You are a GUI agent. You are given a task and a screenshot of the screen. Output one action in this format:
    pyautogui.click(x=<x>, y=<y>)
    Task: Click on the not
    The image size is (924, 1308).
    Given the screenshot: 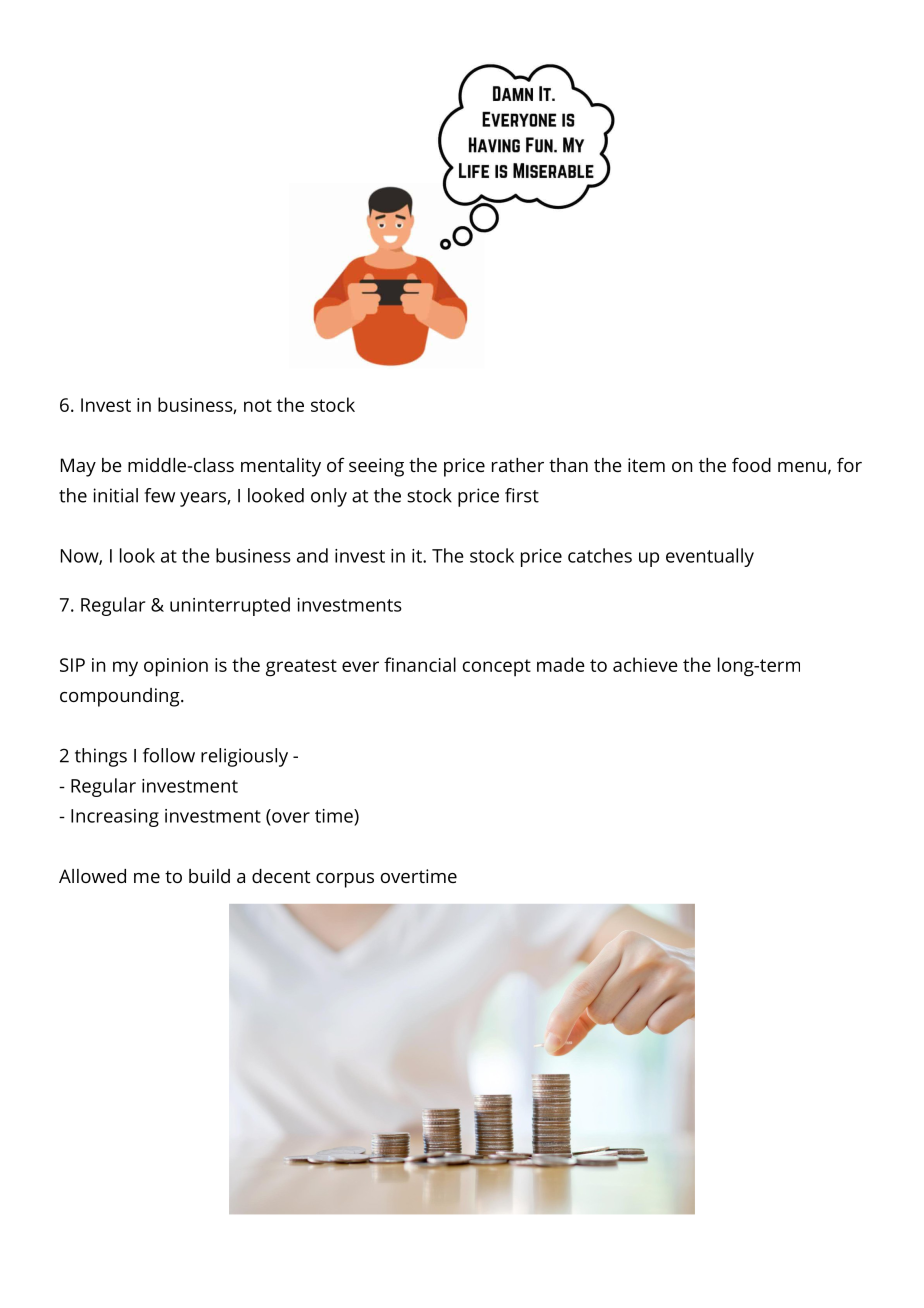 What is the action you would take?
    pyautogui.click(x=258, y=405)
